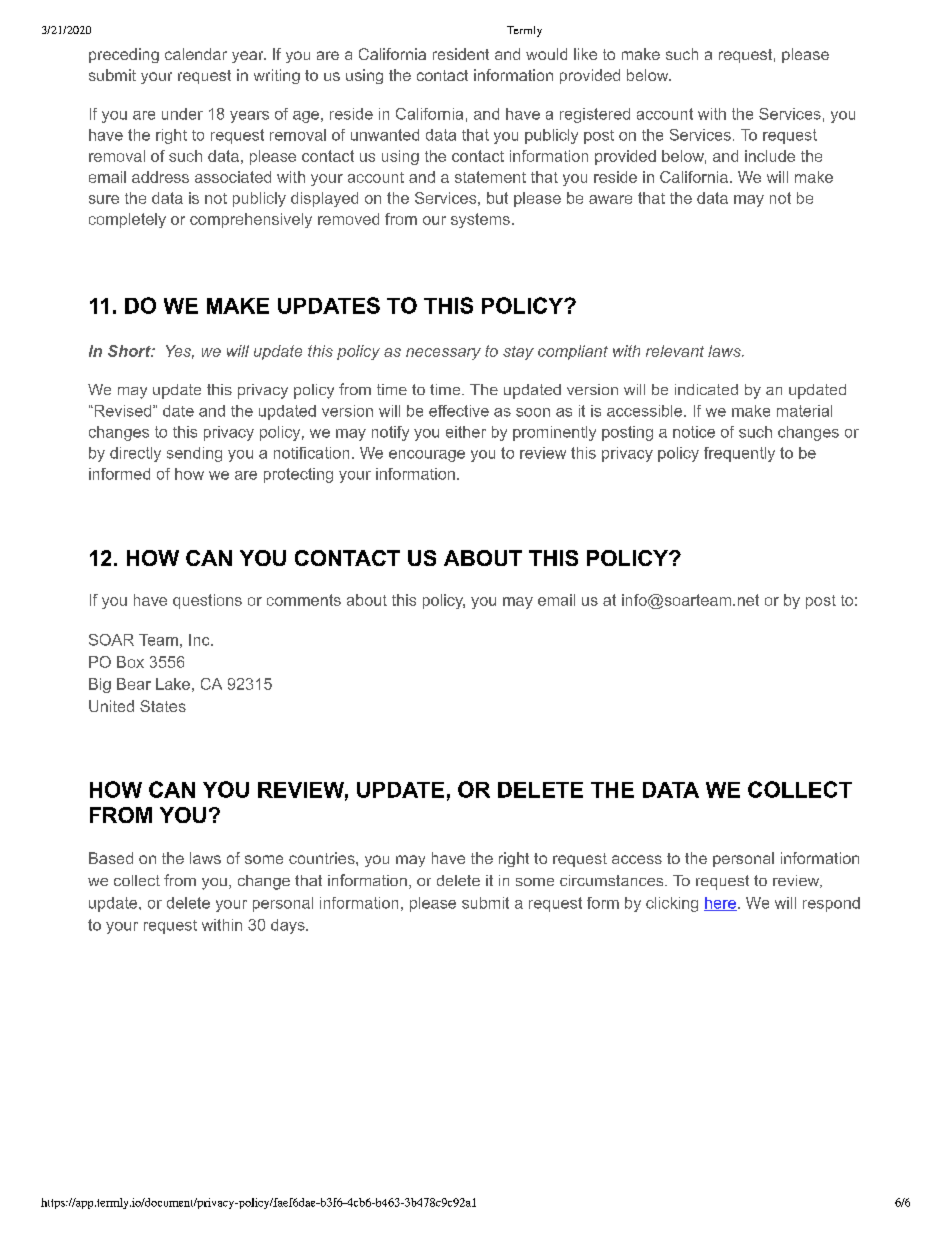 Image resolution: width=952 pixels, height=1233 pixels. What do you see at coordinates (194, 454) in the screenshot?
I see `sending` at bounding box center [194, 454].
